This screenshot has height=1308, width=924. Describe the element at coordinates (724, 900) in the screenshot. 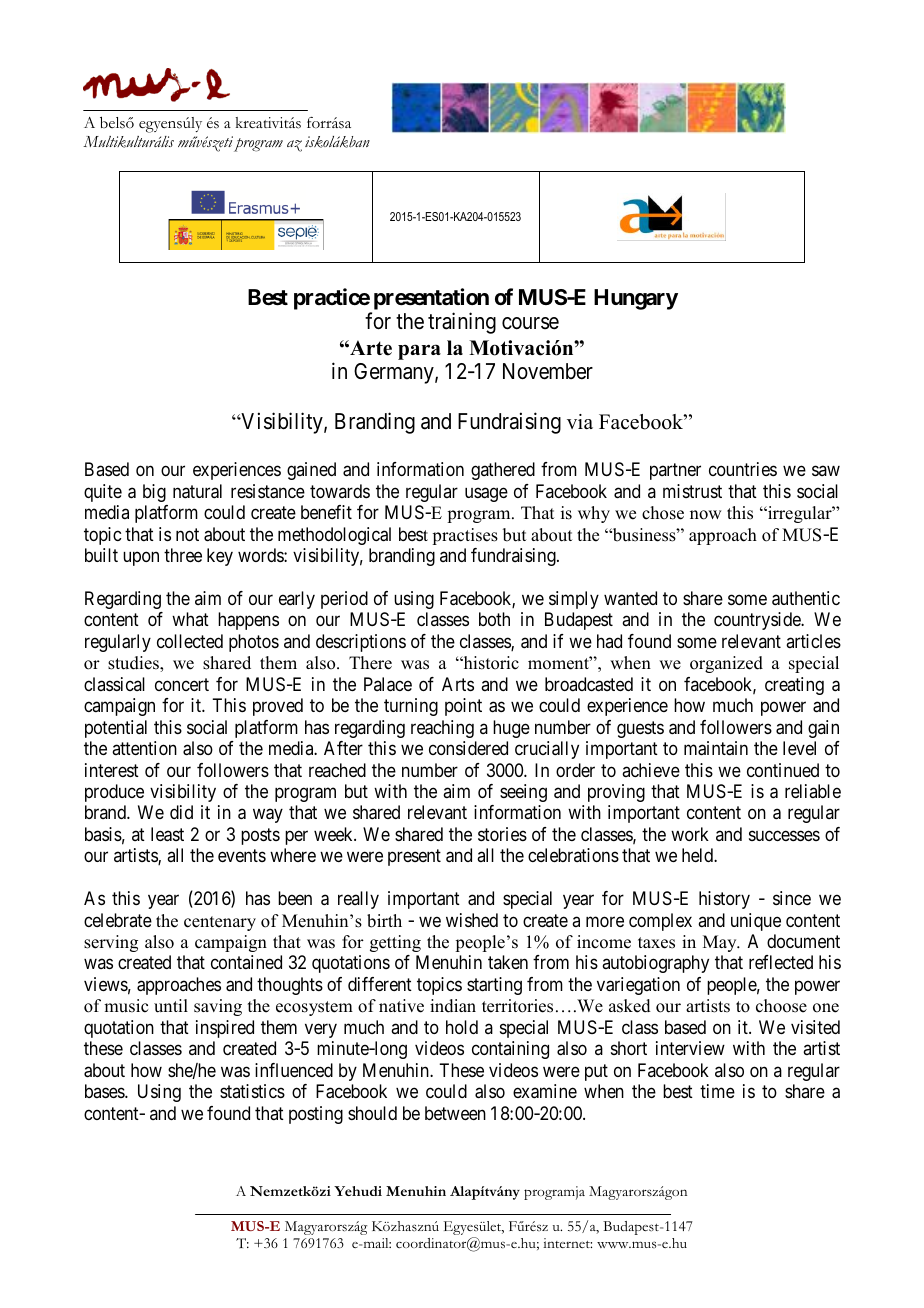

I see `history` at that location.
